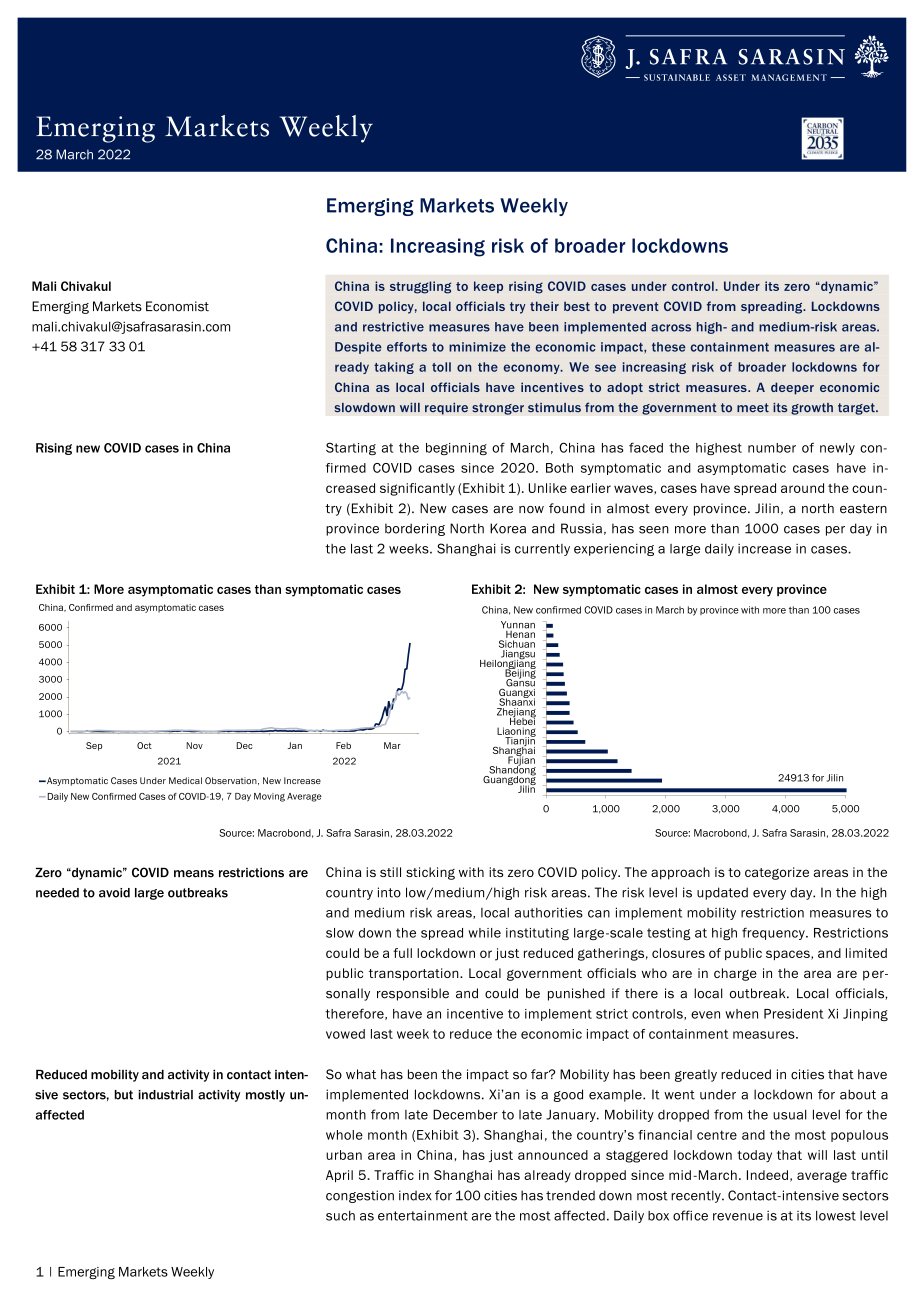  Describe the element at coordinates (165, 1095) in the screenshot. I see `industrial` at that location.
